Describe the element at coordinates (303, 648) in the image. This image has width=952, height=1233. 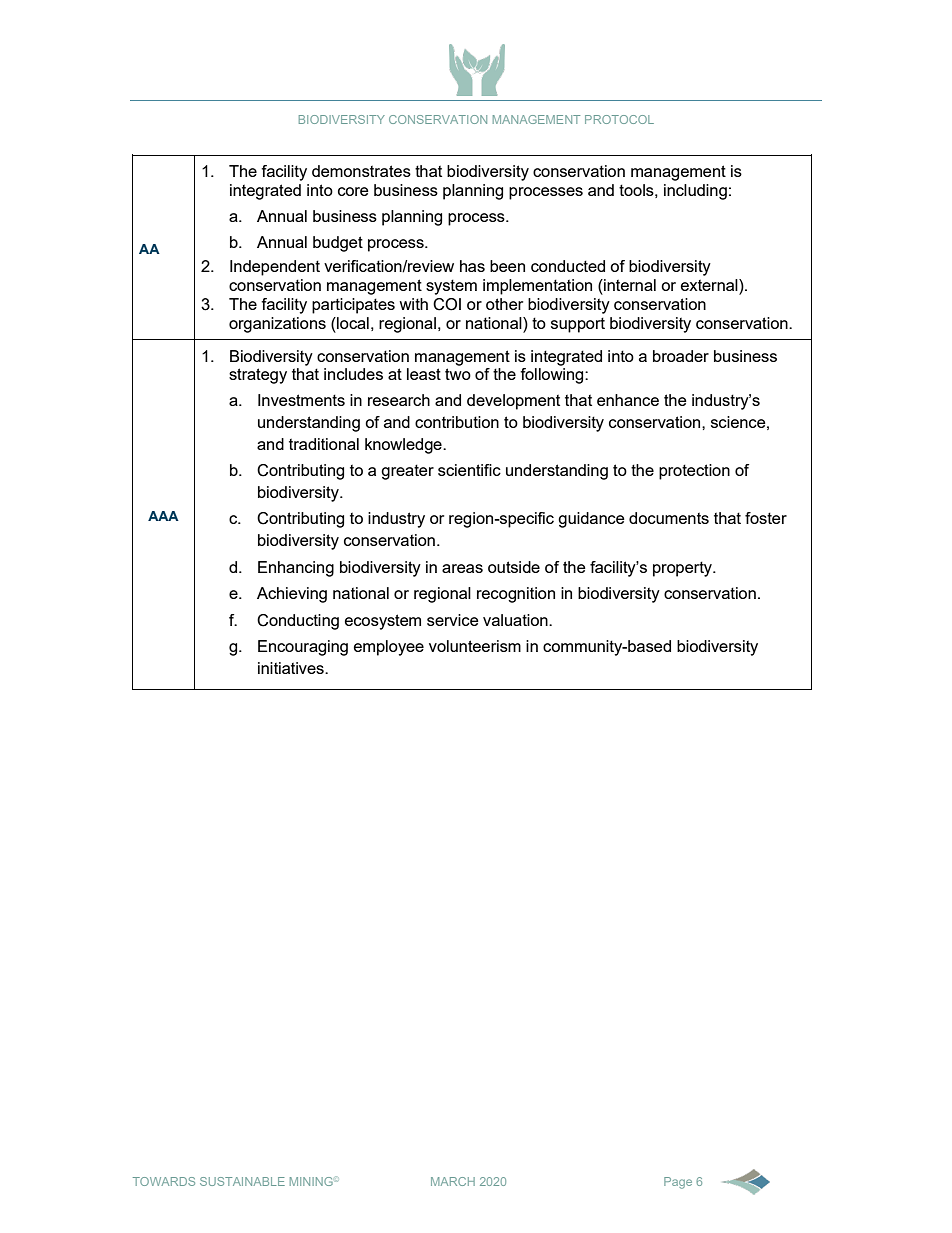
I see `Encouraging` at that location.
